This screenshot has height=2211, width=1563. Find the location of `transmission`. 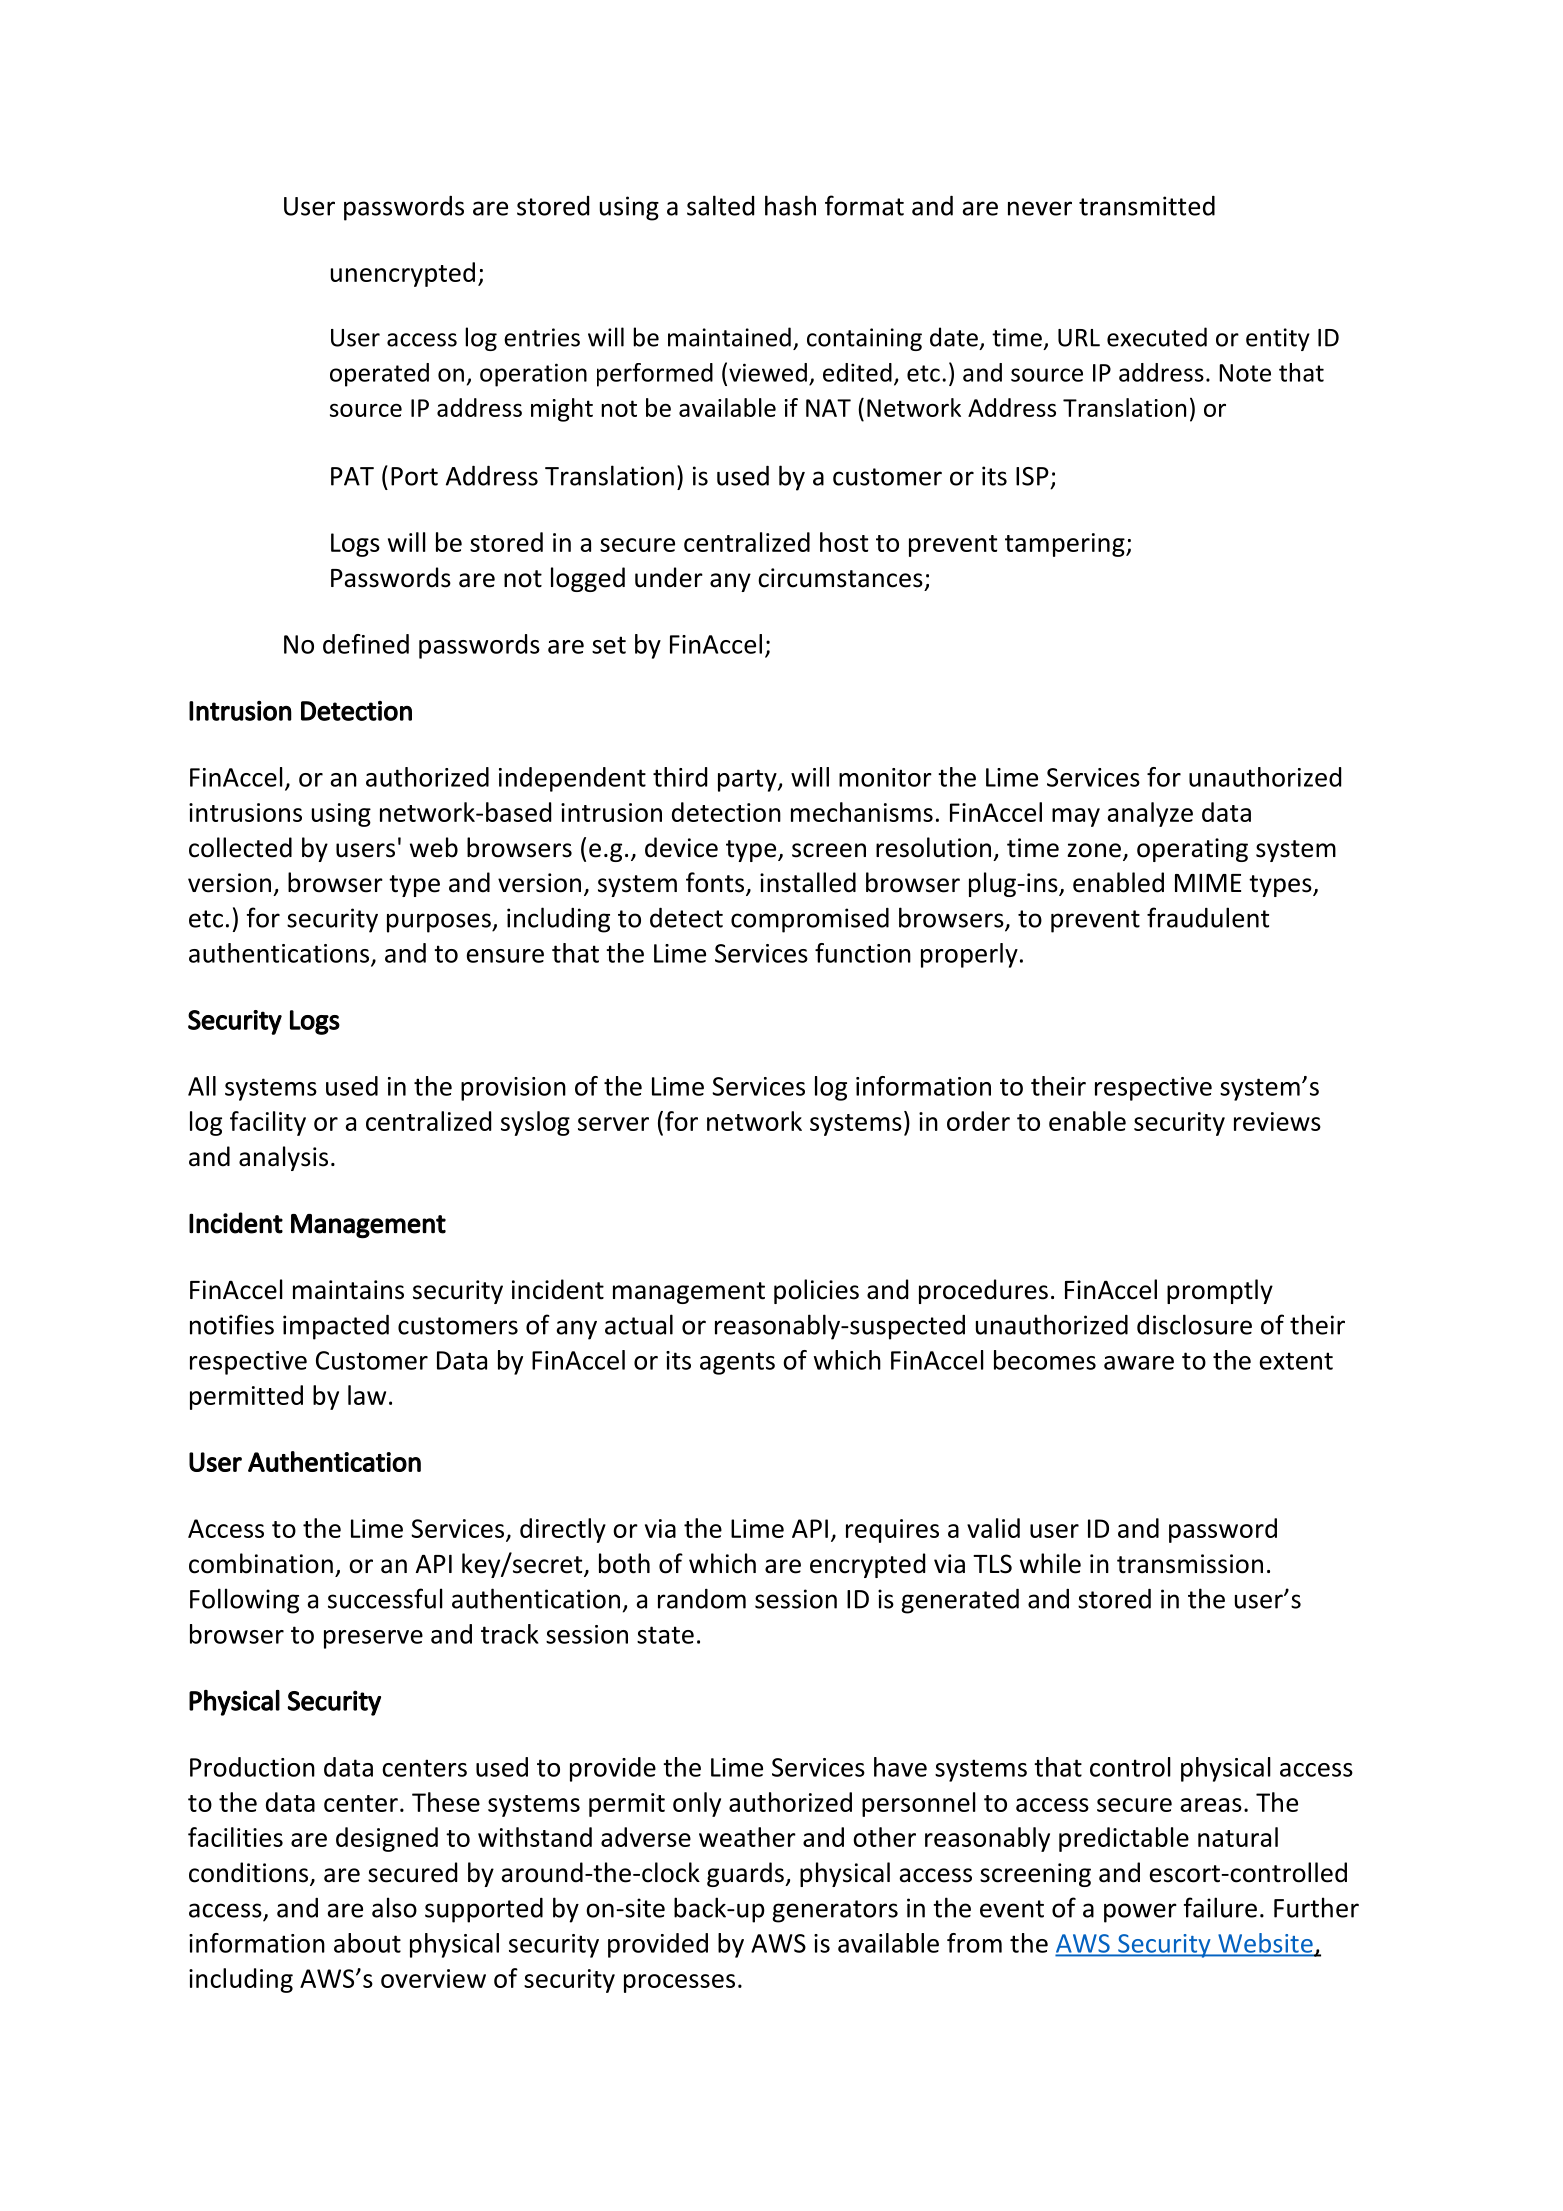

transmission is located at coordinates (1190, 1564).
